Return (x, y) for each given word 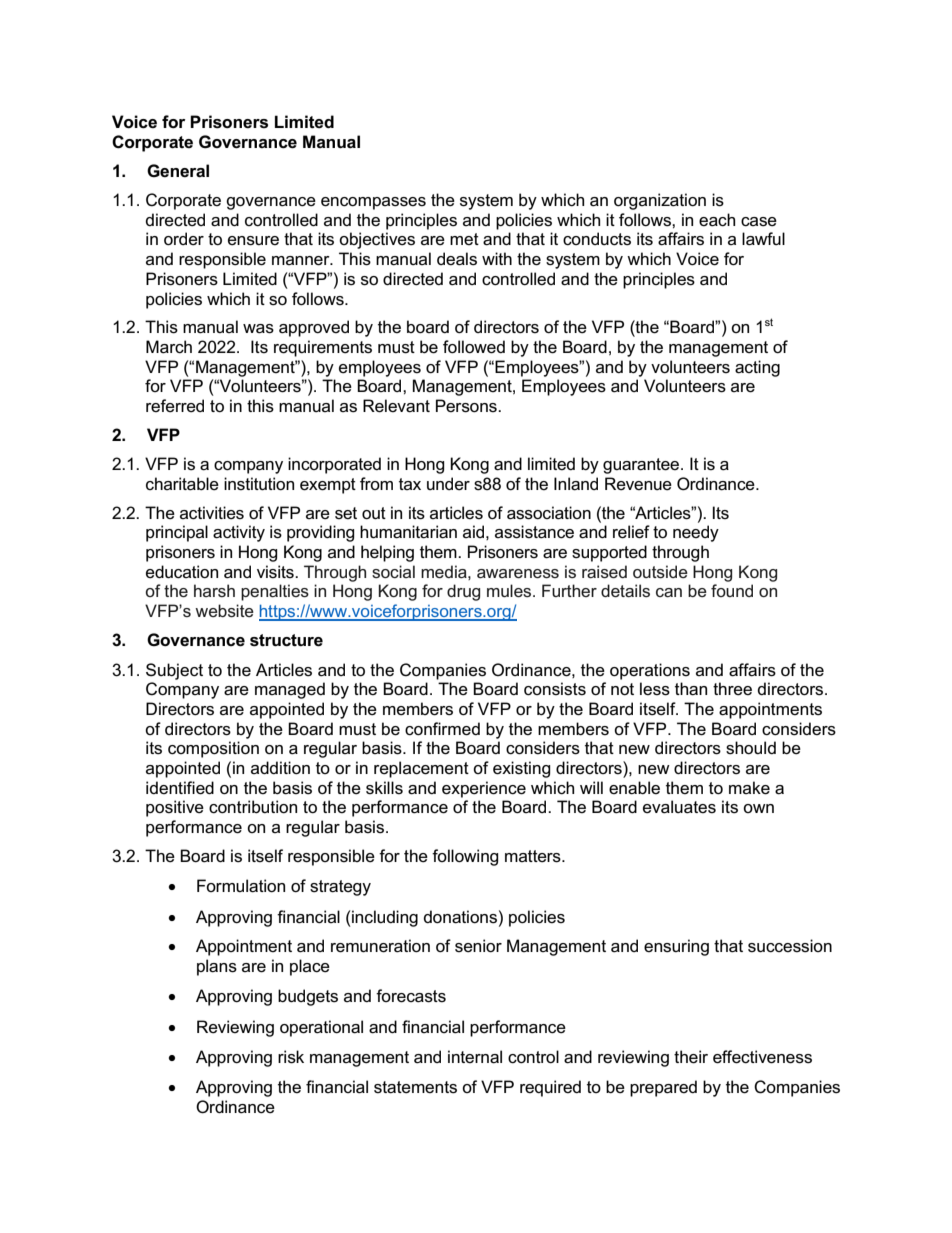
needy (696, 533)
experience (484, 789)
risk (291, 1057)
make (749, 788)
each (717, 220)
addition (280, 768)
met (464, 239)
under (448, 484)
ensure (253, 241)
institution (259, 484)
